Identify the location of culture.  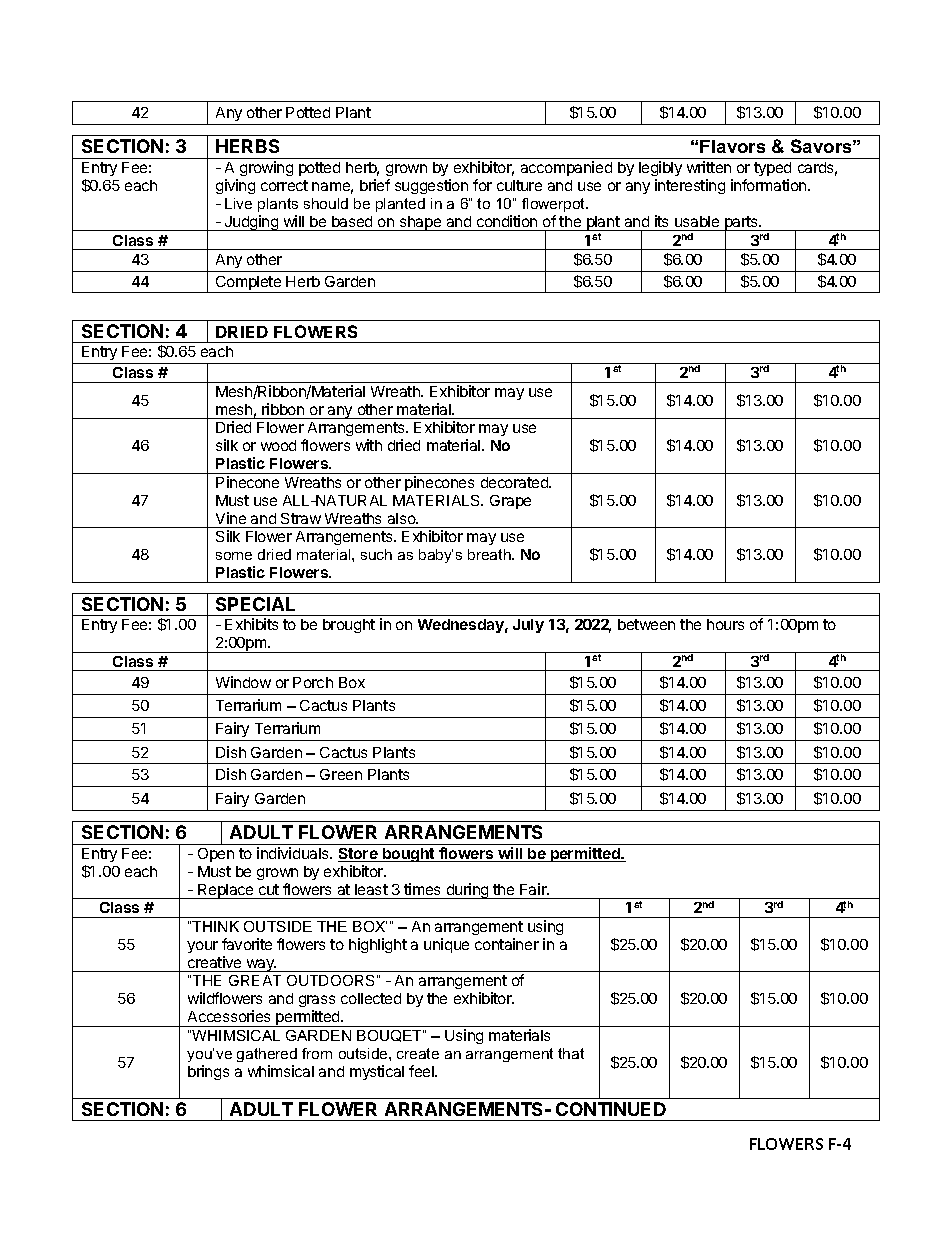
(519, 185).
